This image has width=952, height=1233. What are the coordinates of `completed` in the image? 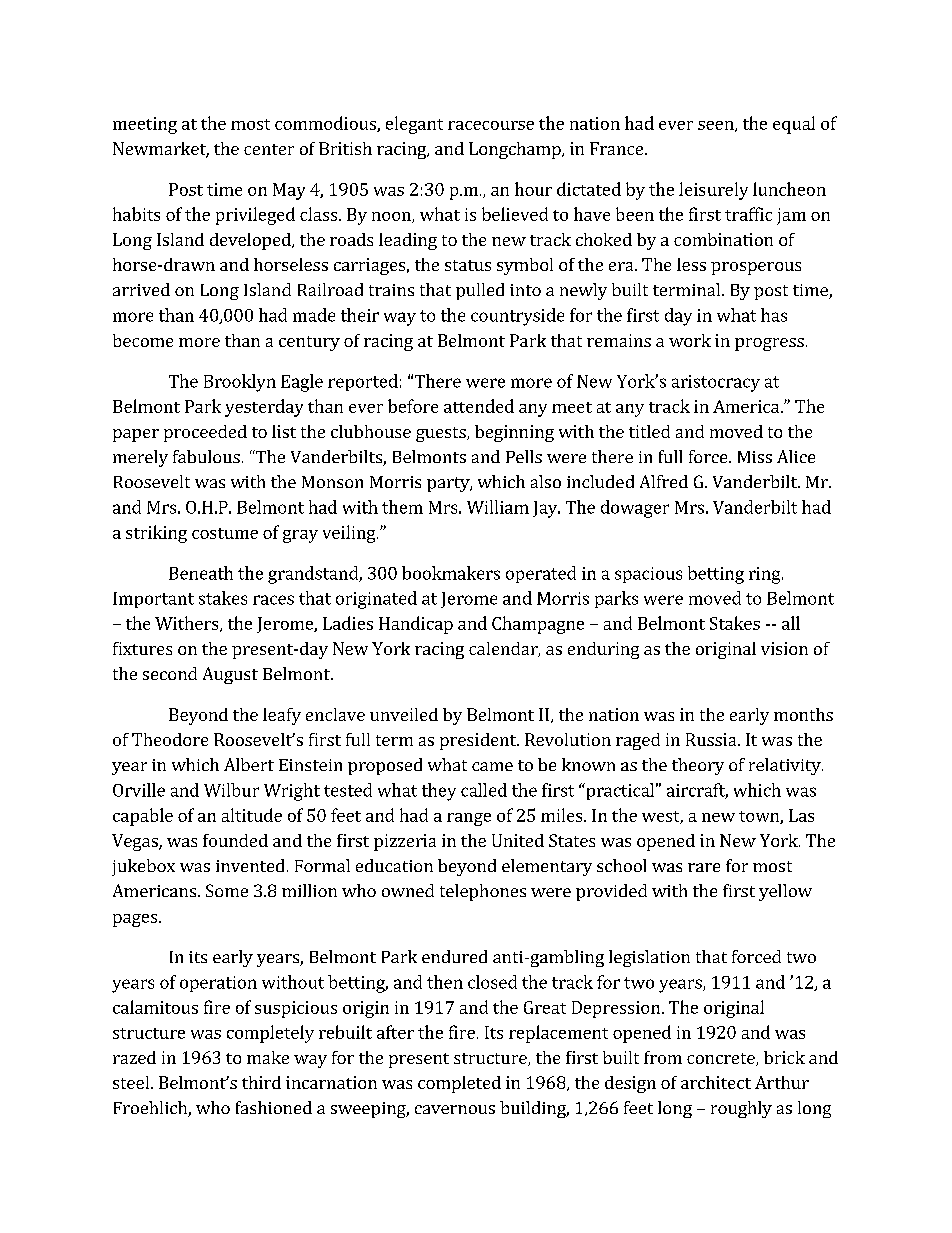 It's located at (459, 1084).
